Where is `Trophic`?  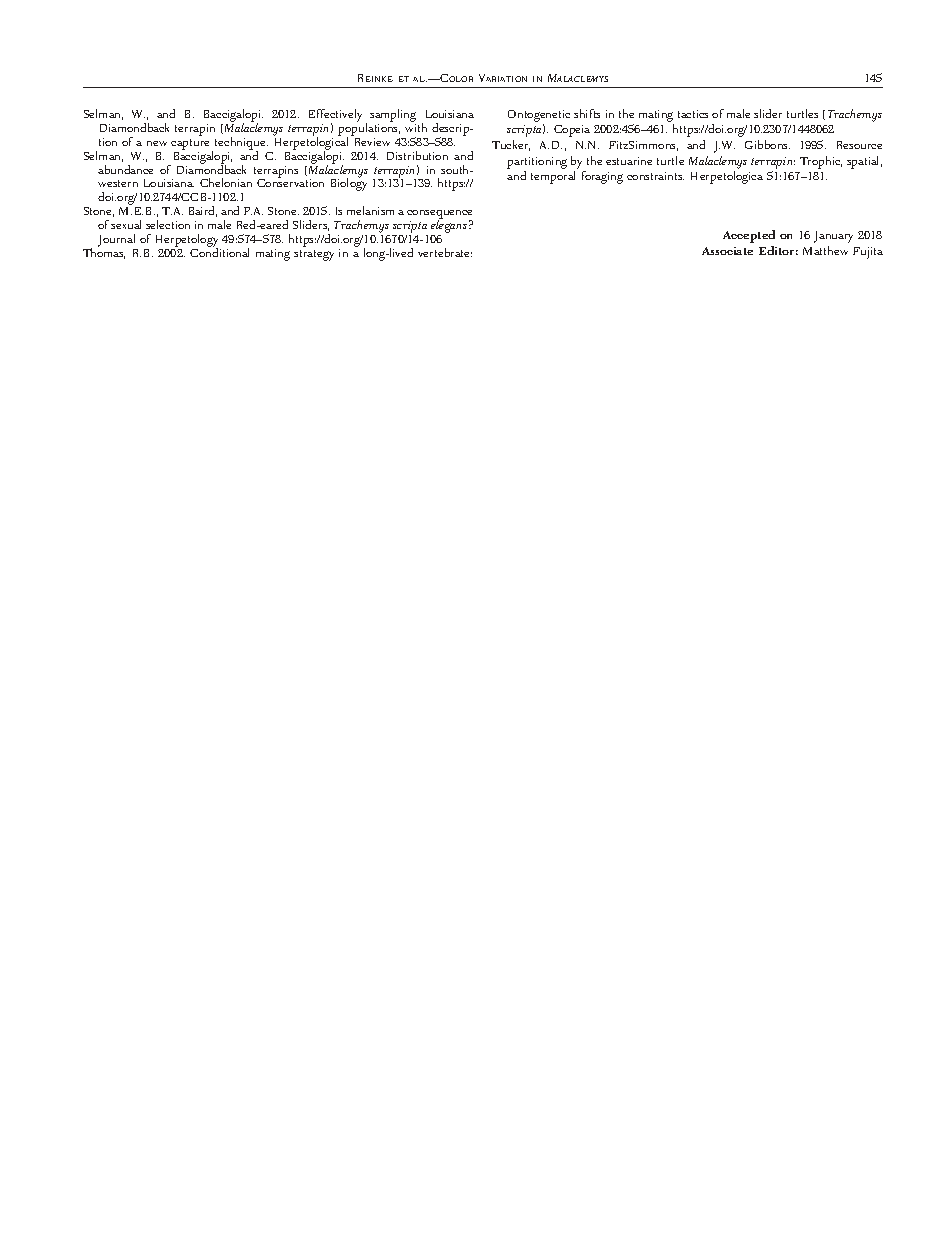
Trophic is located at coordinates (821, 162).
